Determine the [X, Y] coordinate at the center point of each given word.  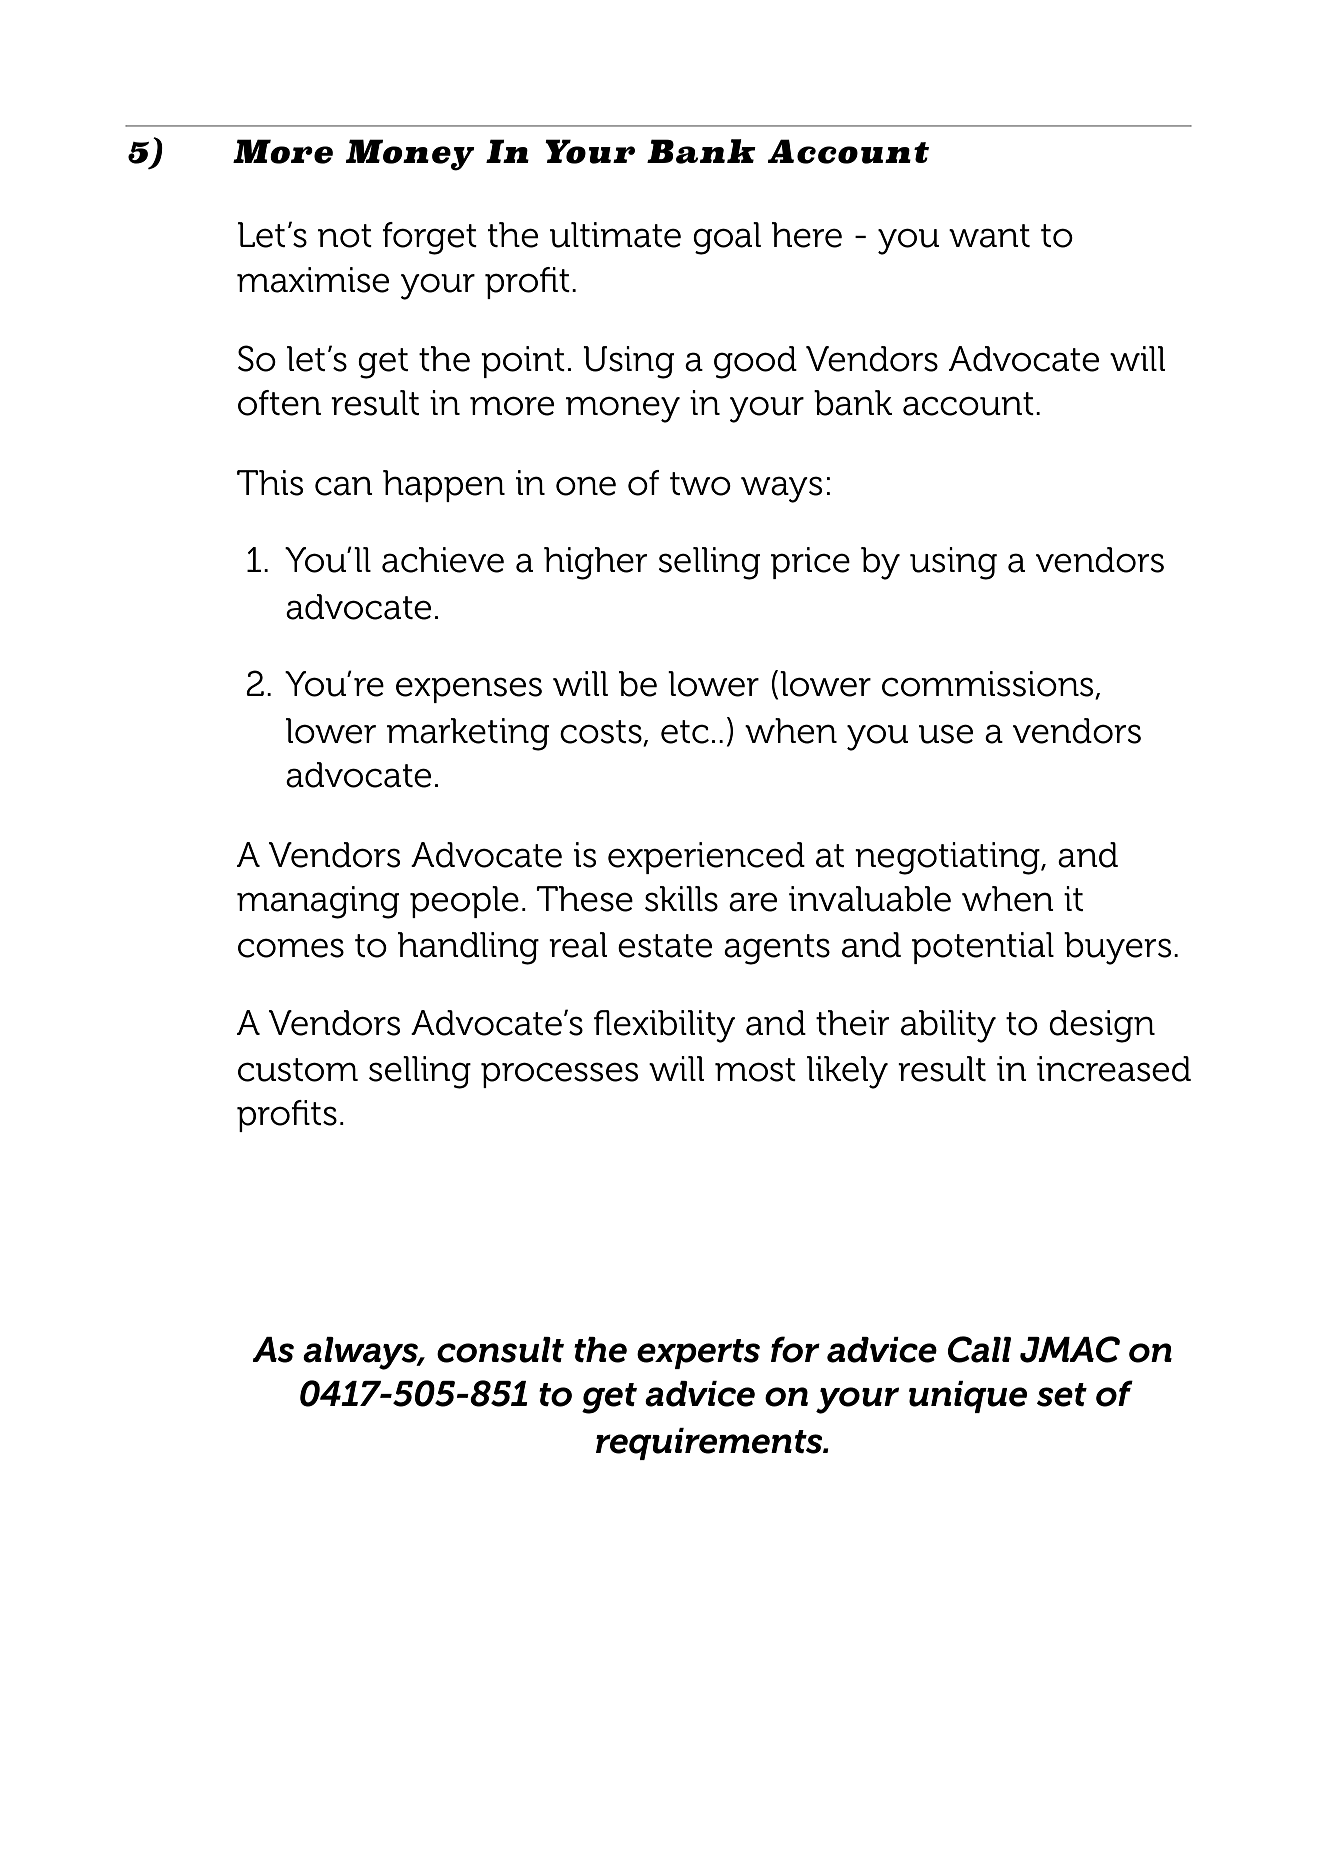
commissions [989, 685]
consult [500, 1350]
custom [298, 1070]
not [345, 236]
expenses [469, 690]
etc [685, 732]
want [989, 236]
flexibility [664, 1026]
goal [727, 238]
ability [948, 1026]
